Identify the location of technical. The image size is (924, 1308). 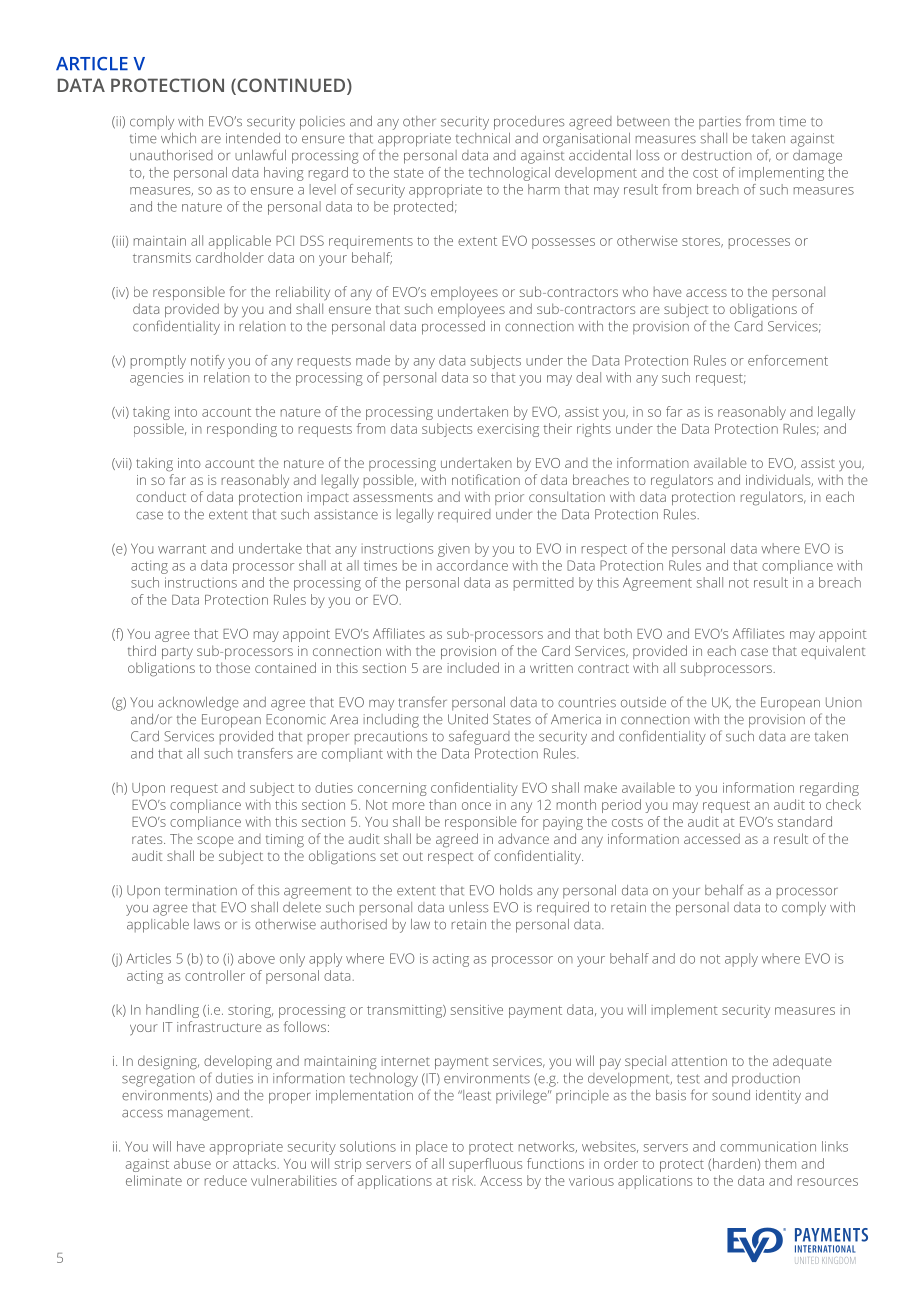
(483, 138).
